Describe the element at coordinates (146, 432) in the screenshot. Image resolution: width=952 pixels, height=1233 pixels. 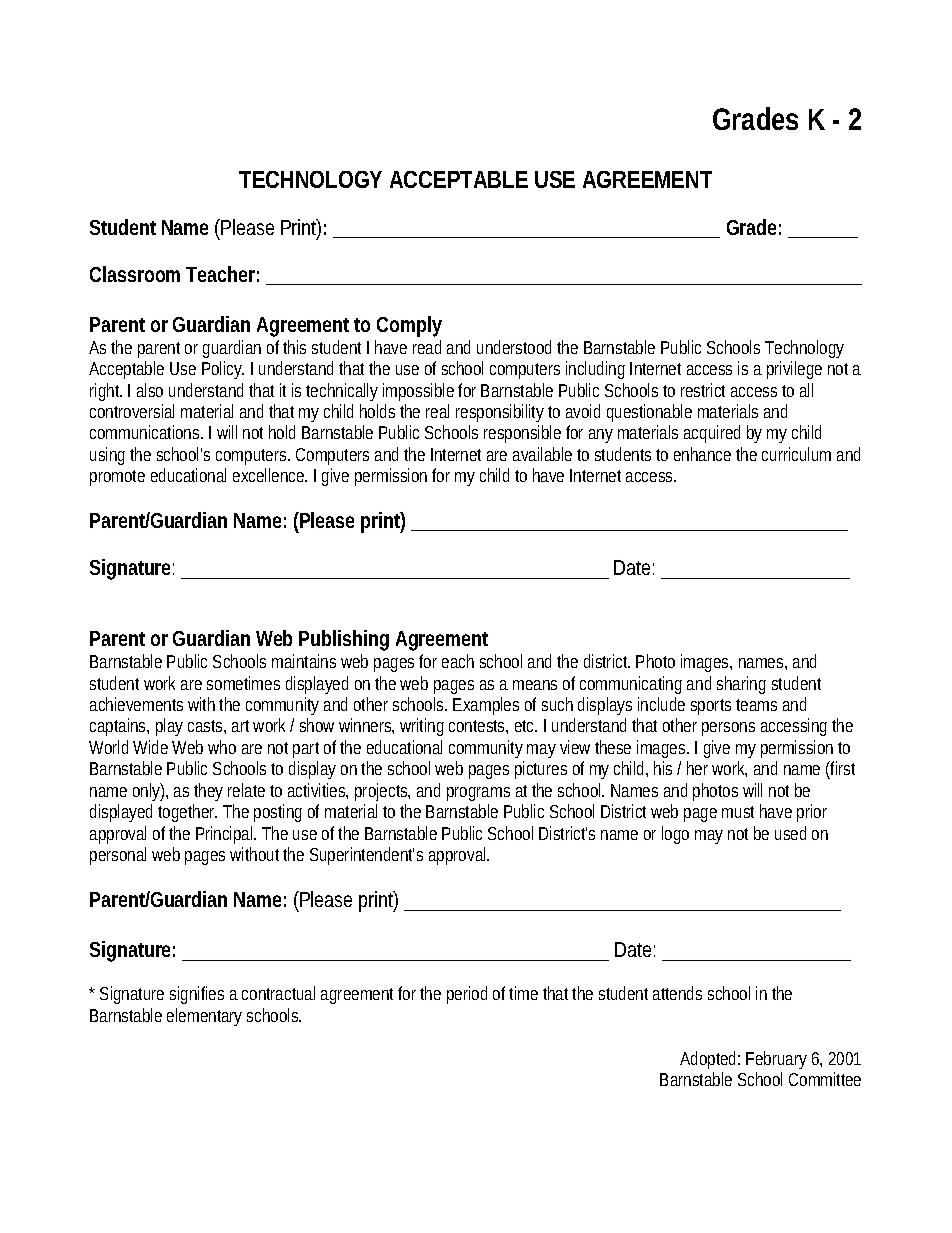
I see `communications` at that location.
